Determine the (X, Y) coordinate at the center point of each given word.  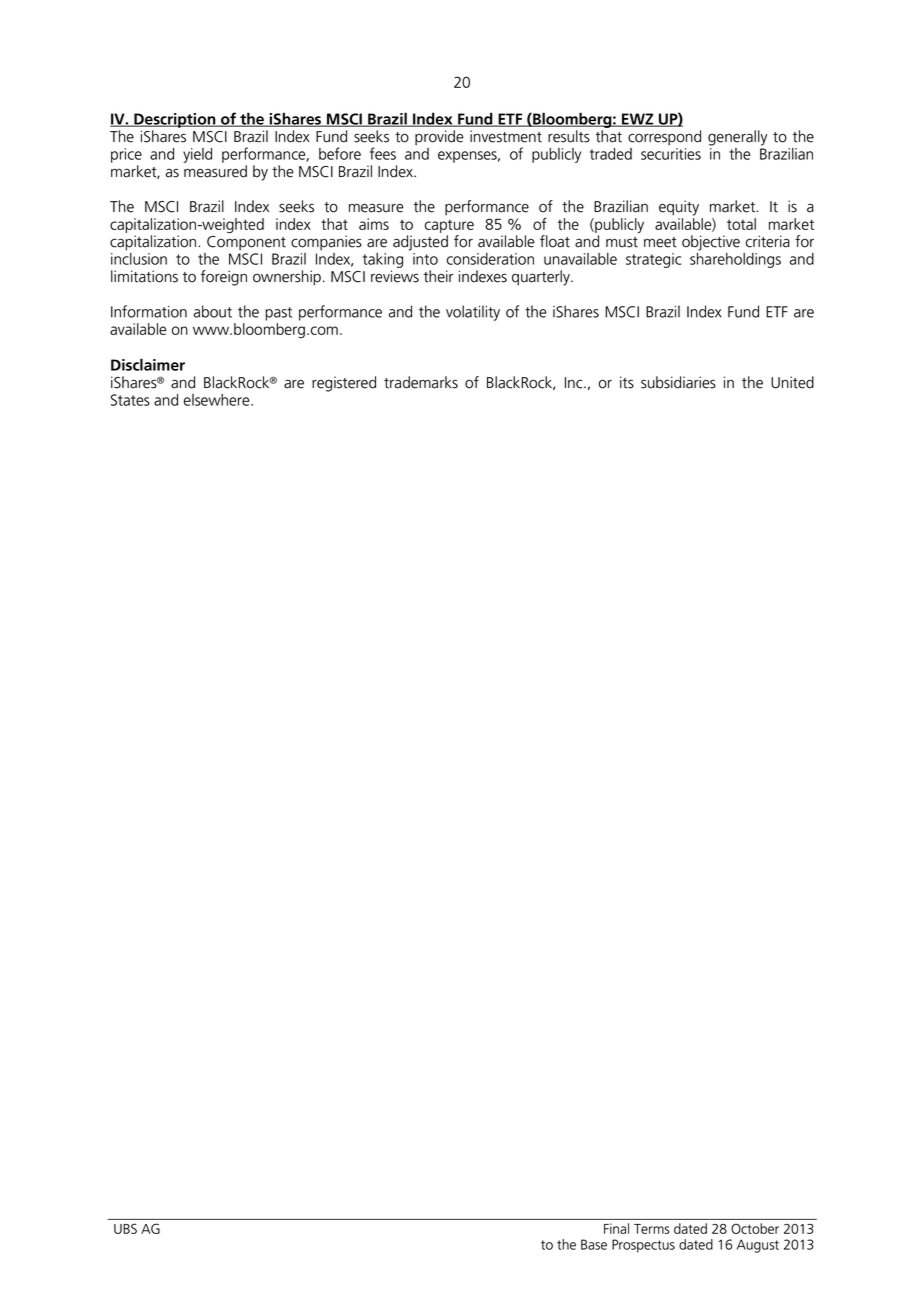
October (755, 1228)
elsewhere (218, 400)
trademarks (421, 382)
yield (197, 155)
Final (616, 1228)
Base (594, 1244)
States (130, 400)
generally (737, 138)
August (758, 1246)
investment (506, 136)
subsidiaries (678, 382)
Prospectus (643, 1246)
